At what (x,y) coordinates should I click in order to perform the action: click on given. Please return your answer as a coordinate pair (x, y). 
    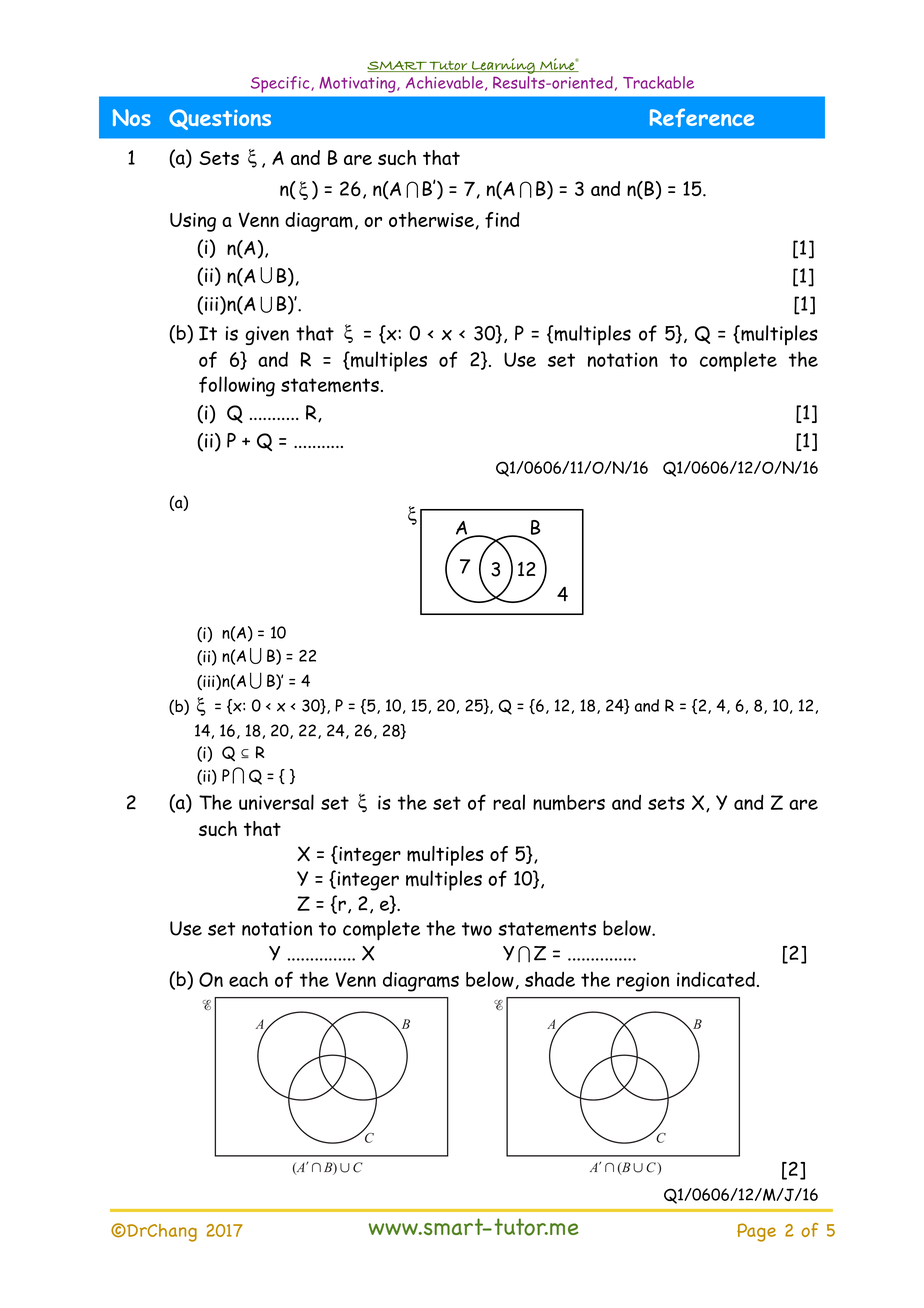
    Looking at the image, I should click on (267, 335).
